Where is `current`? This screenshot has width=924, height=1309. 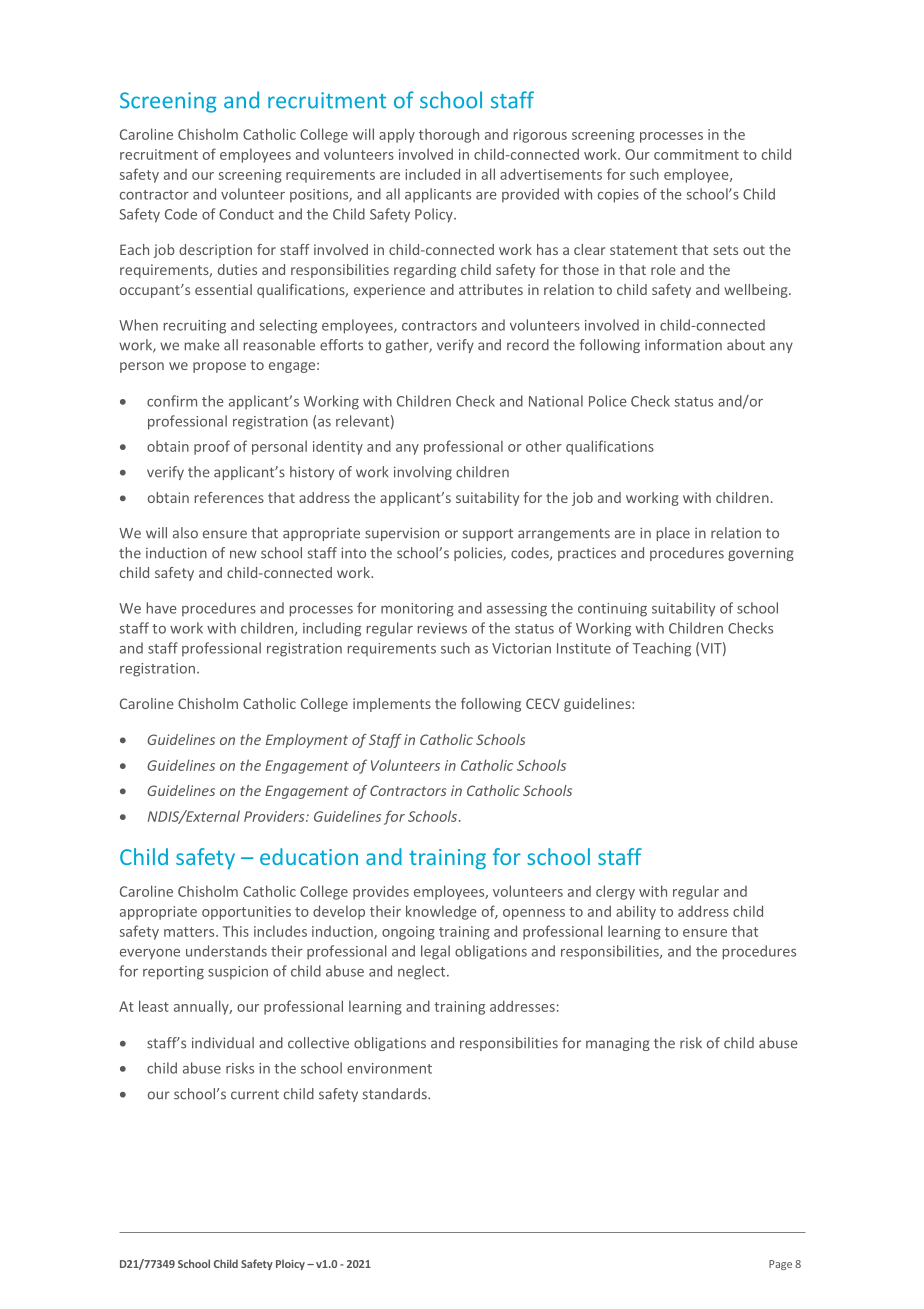 current is located at coordinates (255, 1095).
